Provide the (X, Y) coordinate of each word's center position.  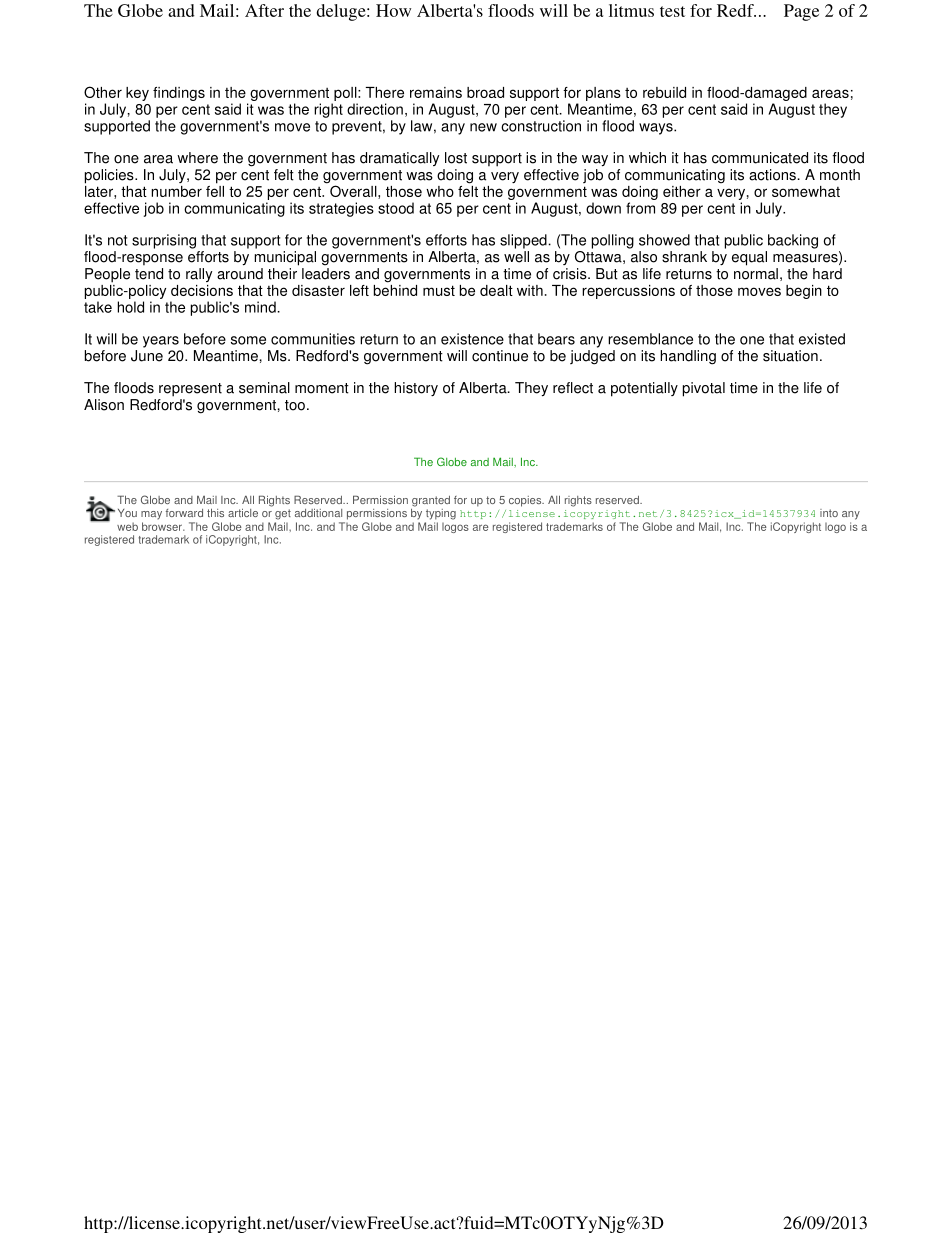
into (829, 513)
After (264, 10)
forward (184, 513)
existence (472, 339)
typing (441, 514)
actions (773, 175)
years (161, 342)
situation (790, 356)
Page (801, 12)
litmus (631, 10)
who (440, 191)
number (176, 191)
